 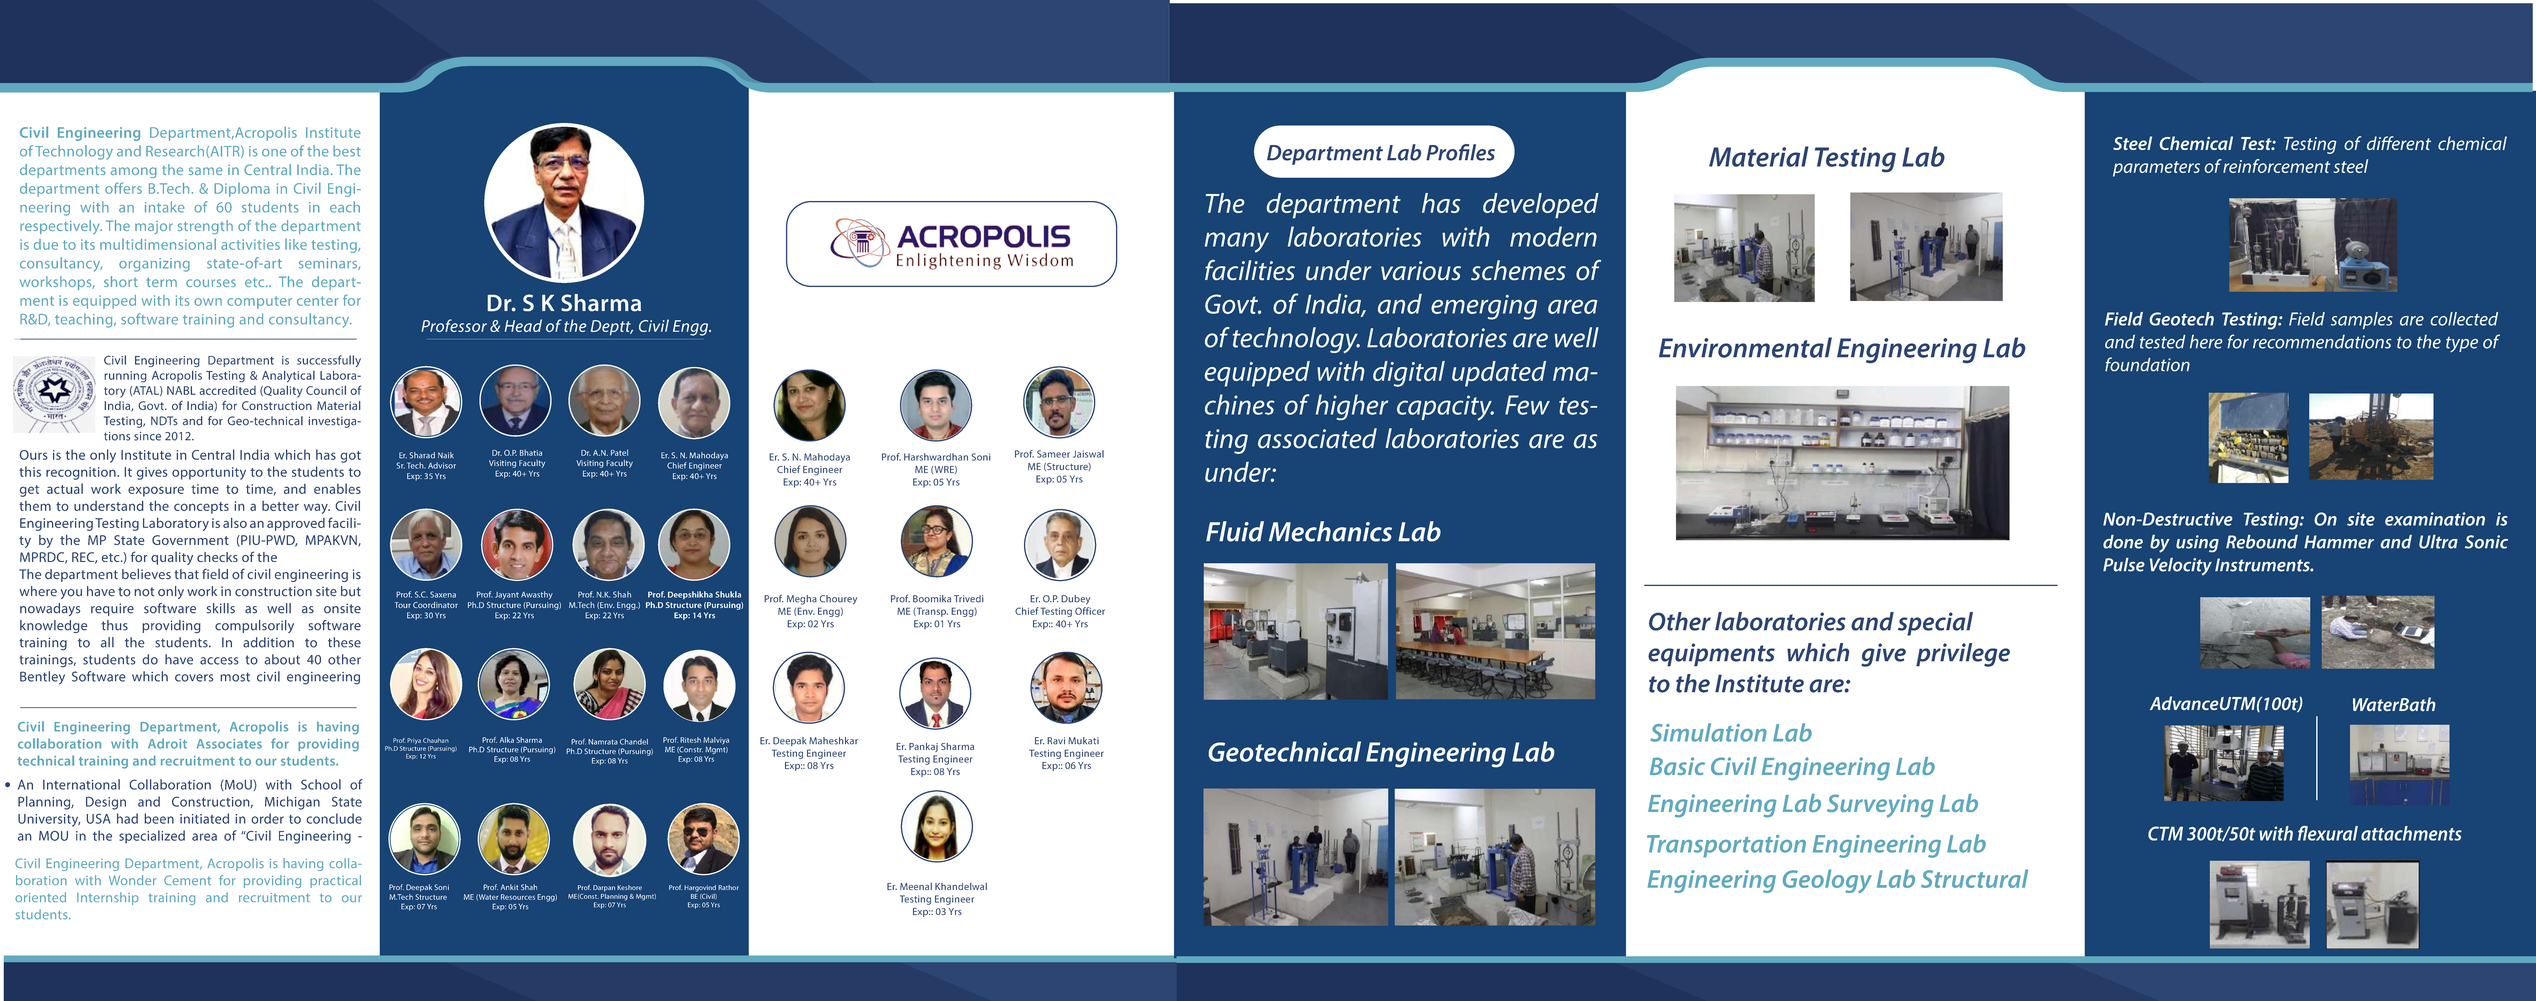 I want to click on Simulation, so click(x=1709, y=732).
